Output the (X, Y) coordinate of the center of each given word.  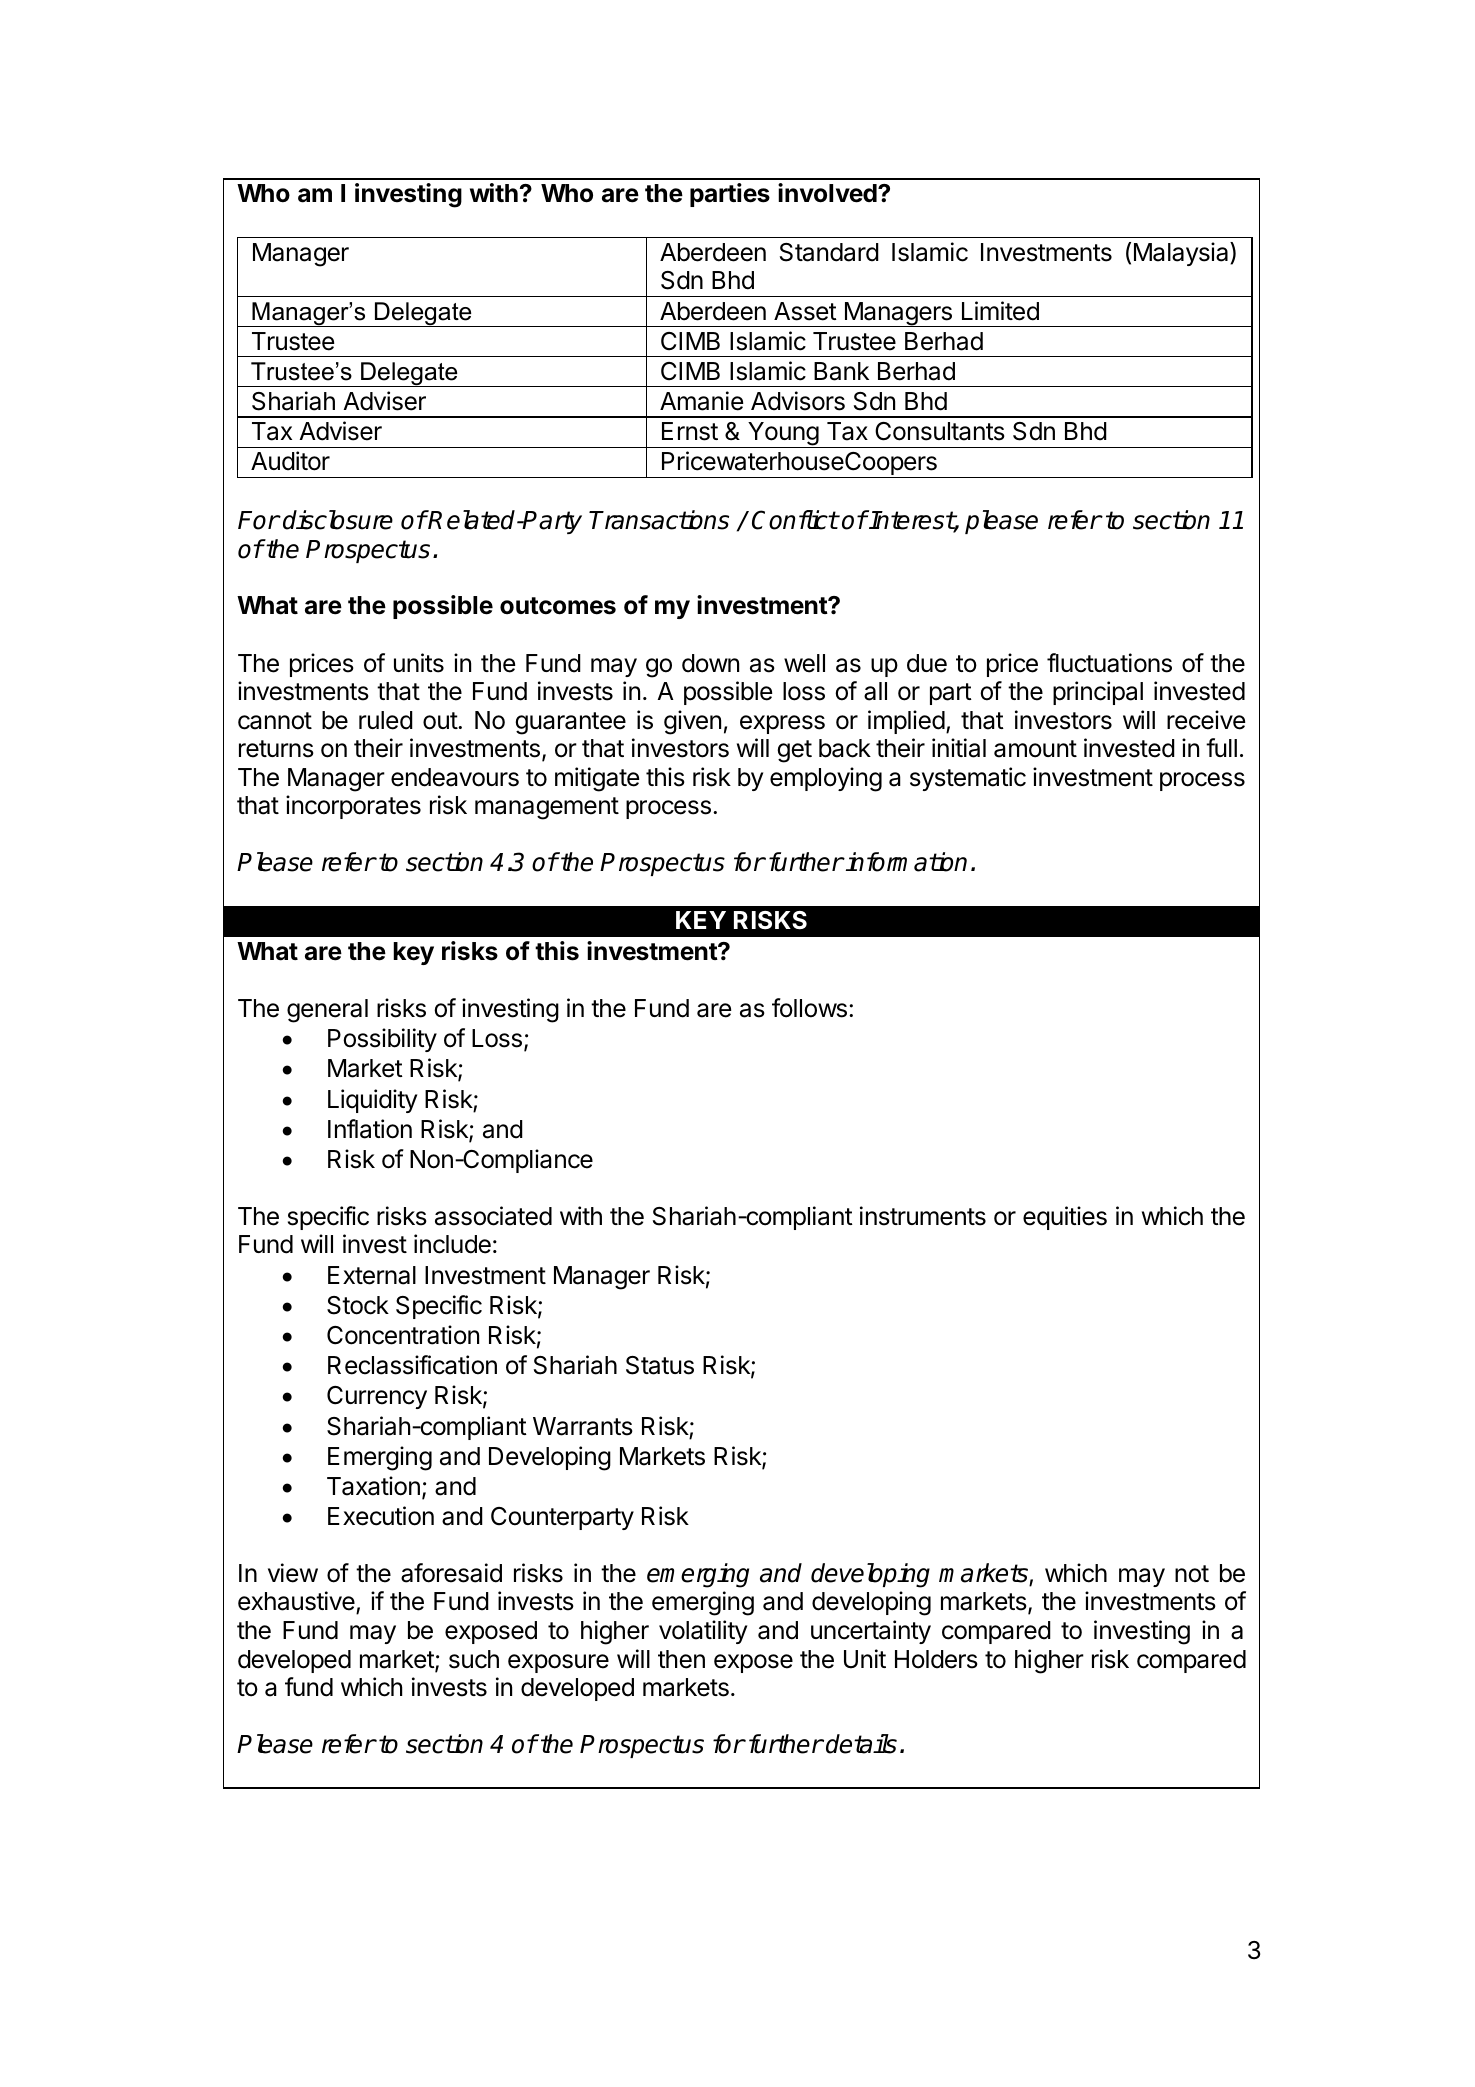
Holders (936, 1659)
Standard (829, 252)
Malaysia (1182, 254)
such (474, 1659)
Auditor (290, 461)
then (681, 1659)
